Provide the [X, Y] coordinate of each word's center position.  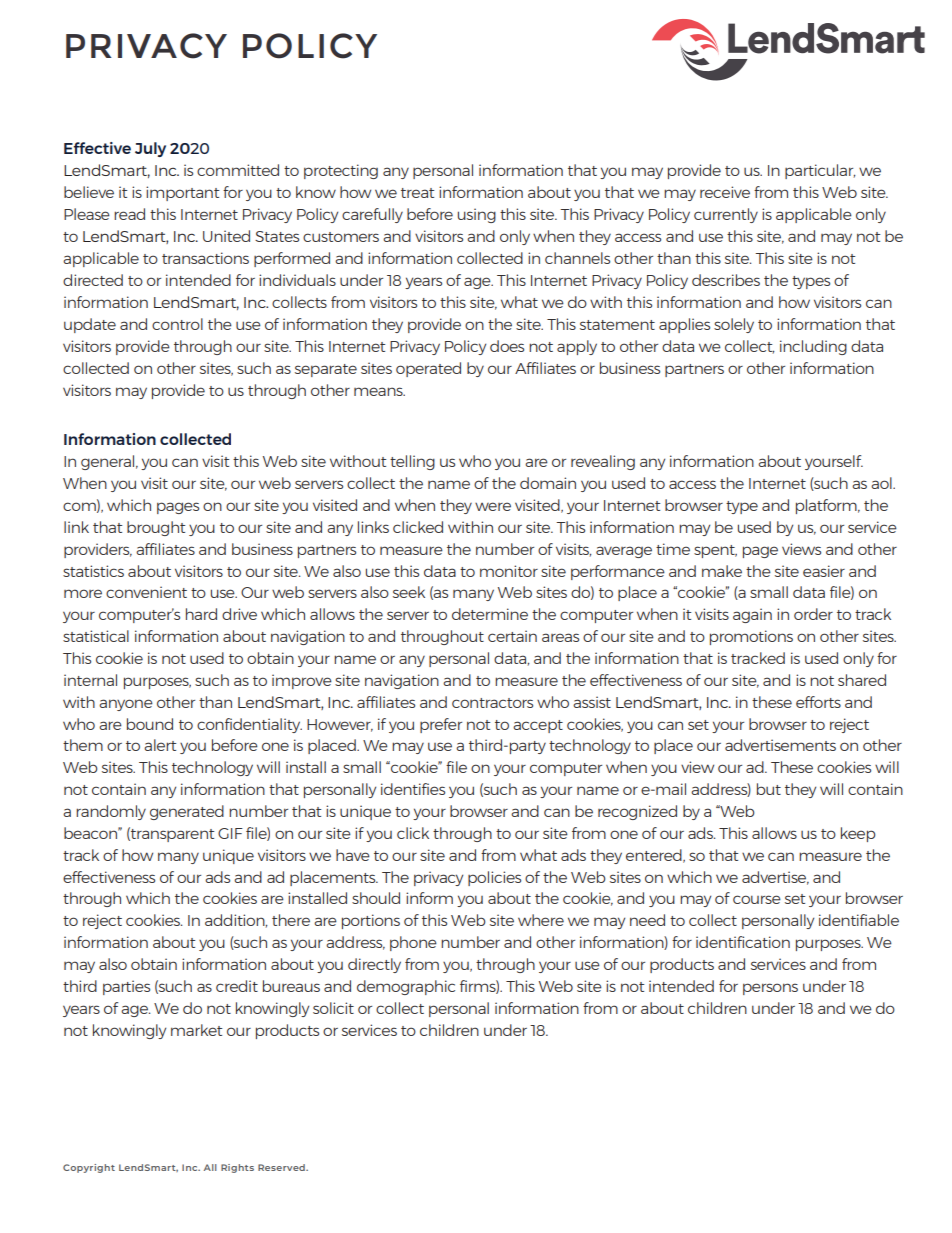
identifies [413, 789]
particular [820, 171]
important [182, 193]
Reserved [282, 1167]
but [769, 789]
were [493, 506]
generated [187, 812]
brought [156, 528]
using [477, 215]
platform [827, 506]
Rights [237, 1168]
